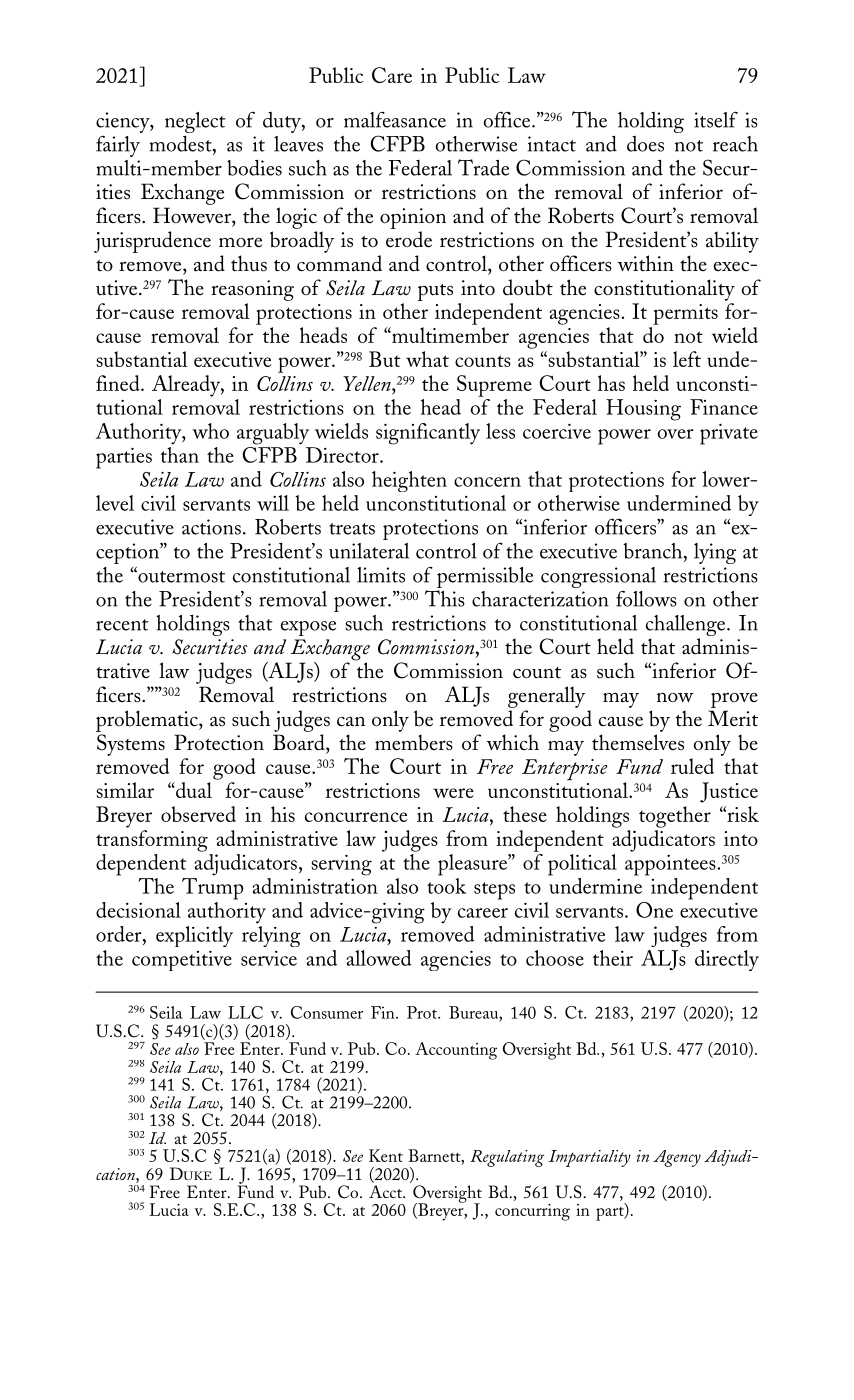 Image resolution: width=854 pixels, height=1400 pixels. What do you see at coordinates (148, 721) in the document?
I see `problematic` at bounding box center [148, 721].
